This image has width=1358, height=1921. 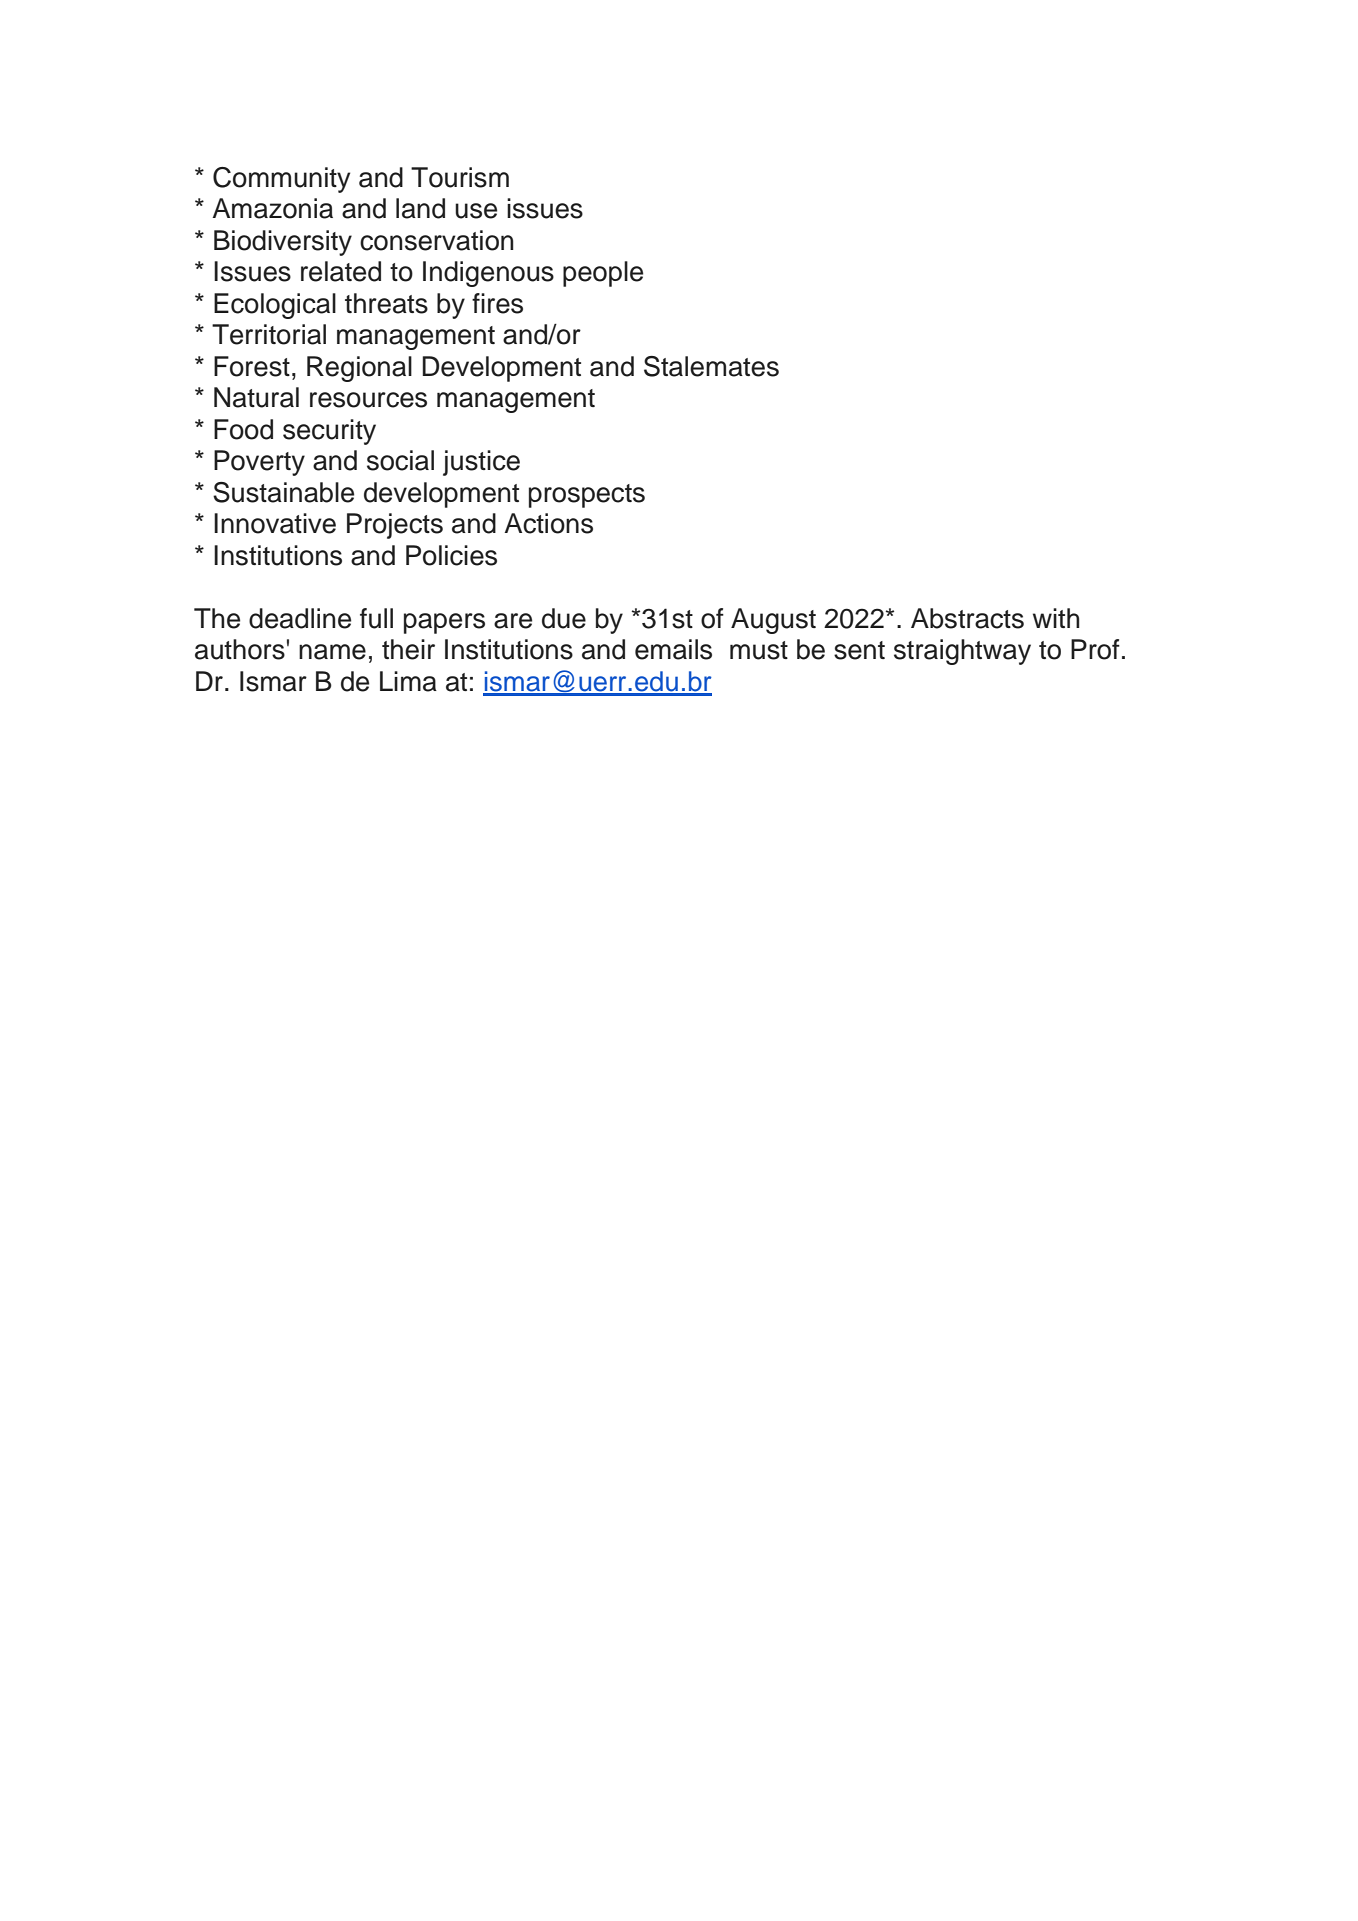 I want to click on fires, so click(x=497, y=303).
